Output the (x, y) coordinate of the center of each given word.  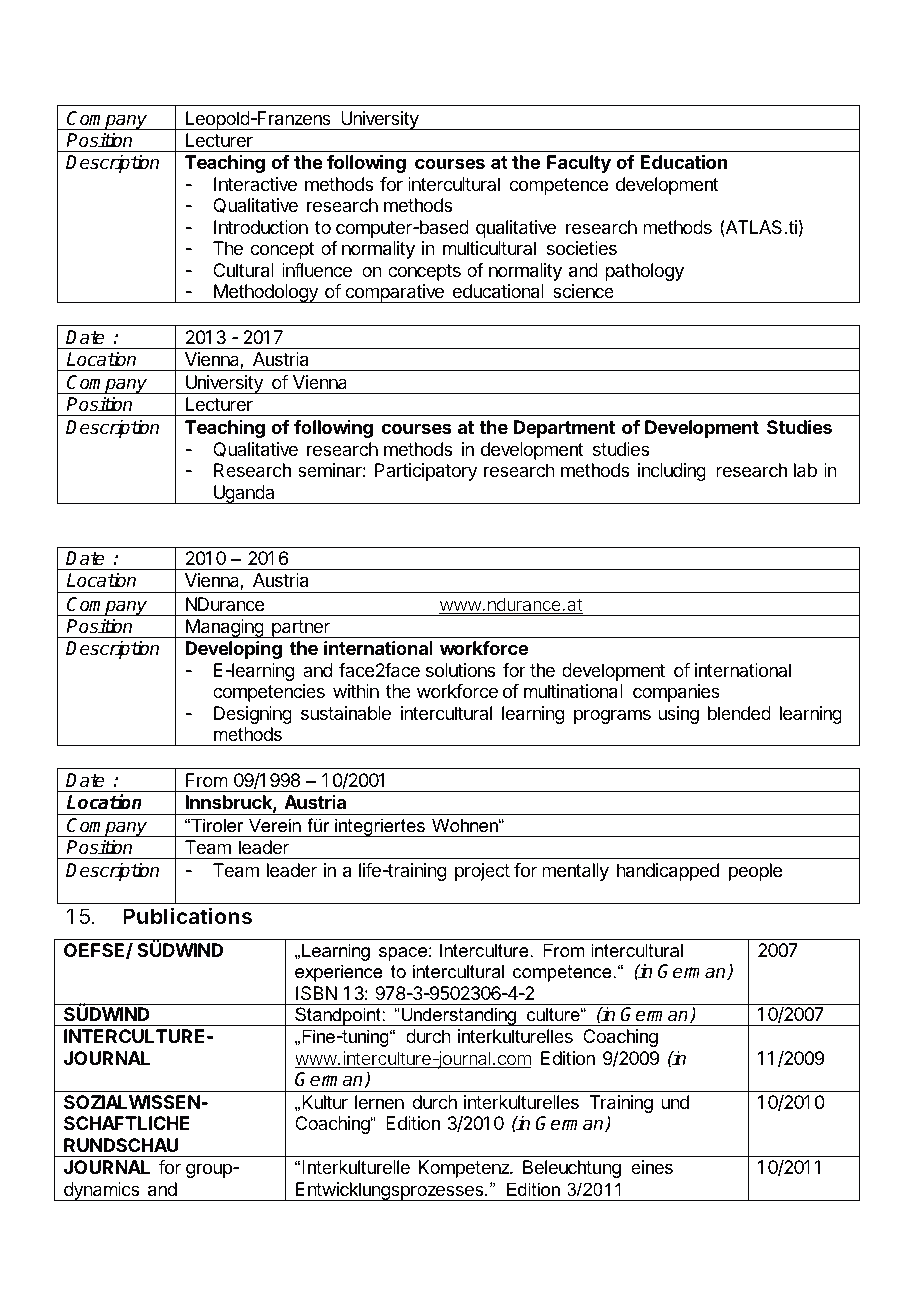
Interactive (255, 184)
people (755, 872)
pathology (644, 272)
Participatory (426, 472)
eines (652, 1167)
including (672, 472)
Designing (253, 715)
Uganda (244, 494)
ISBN (316, 993)
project (482, 872)
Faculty (579, 164)
